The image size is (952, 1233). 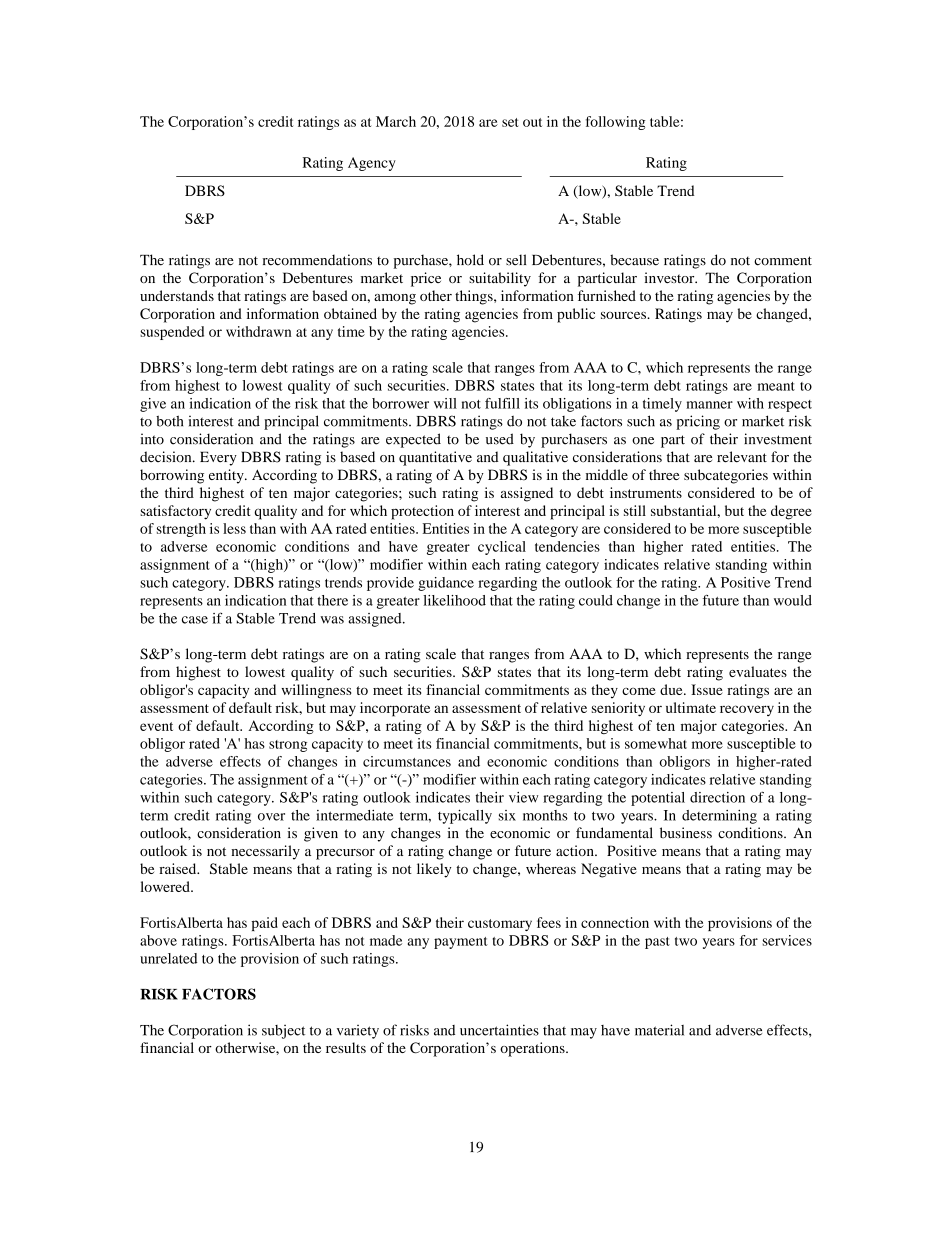 What do you see at coordinates (465, 816) in the screenshot?
I see `typically` at bounding box center [465, 816].
